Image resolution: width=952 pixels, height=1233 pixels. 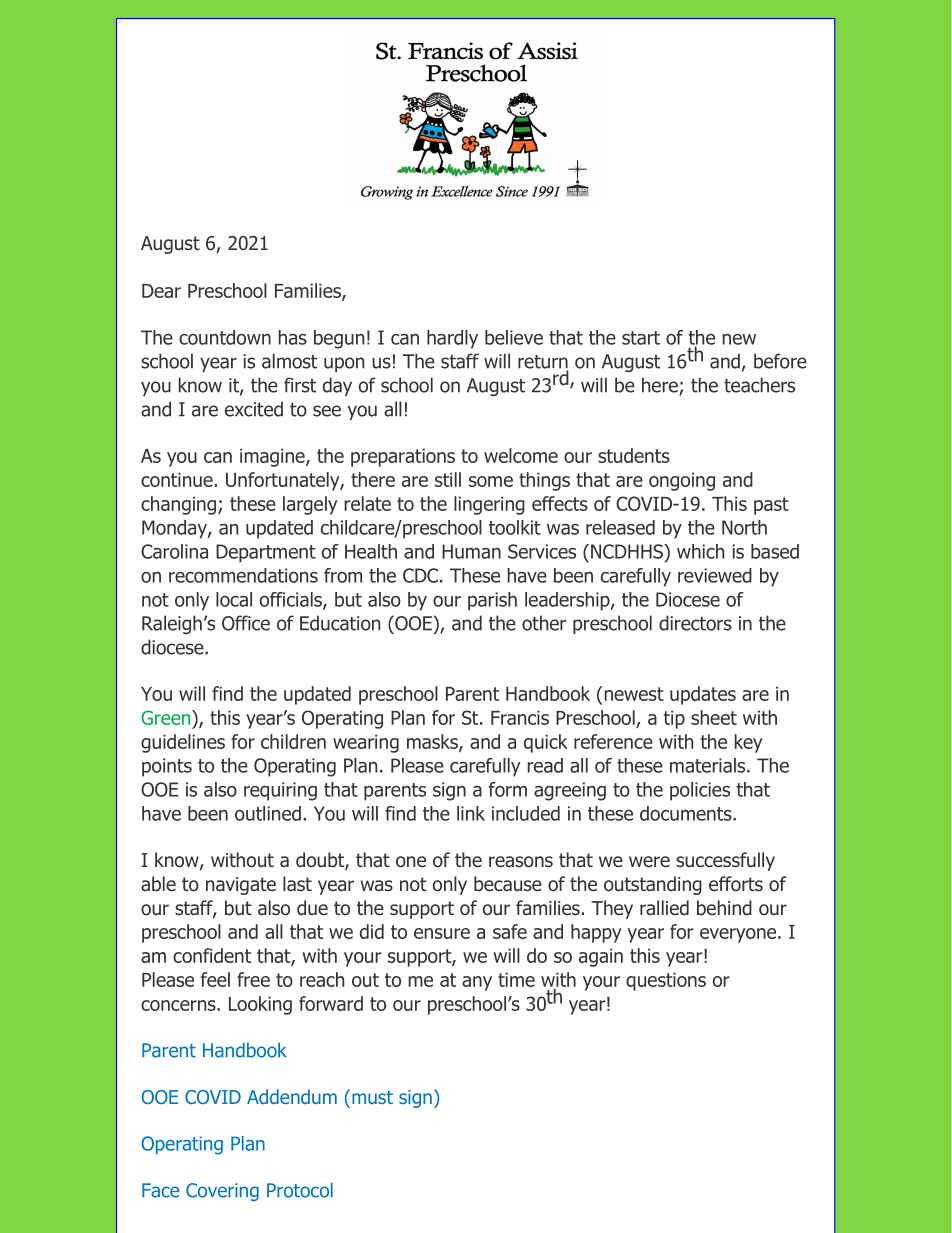 What do you see at coordinates (241, 886) in the screenshot?
I see `navigate` at bounding box center [241, 886].
